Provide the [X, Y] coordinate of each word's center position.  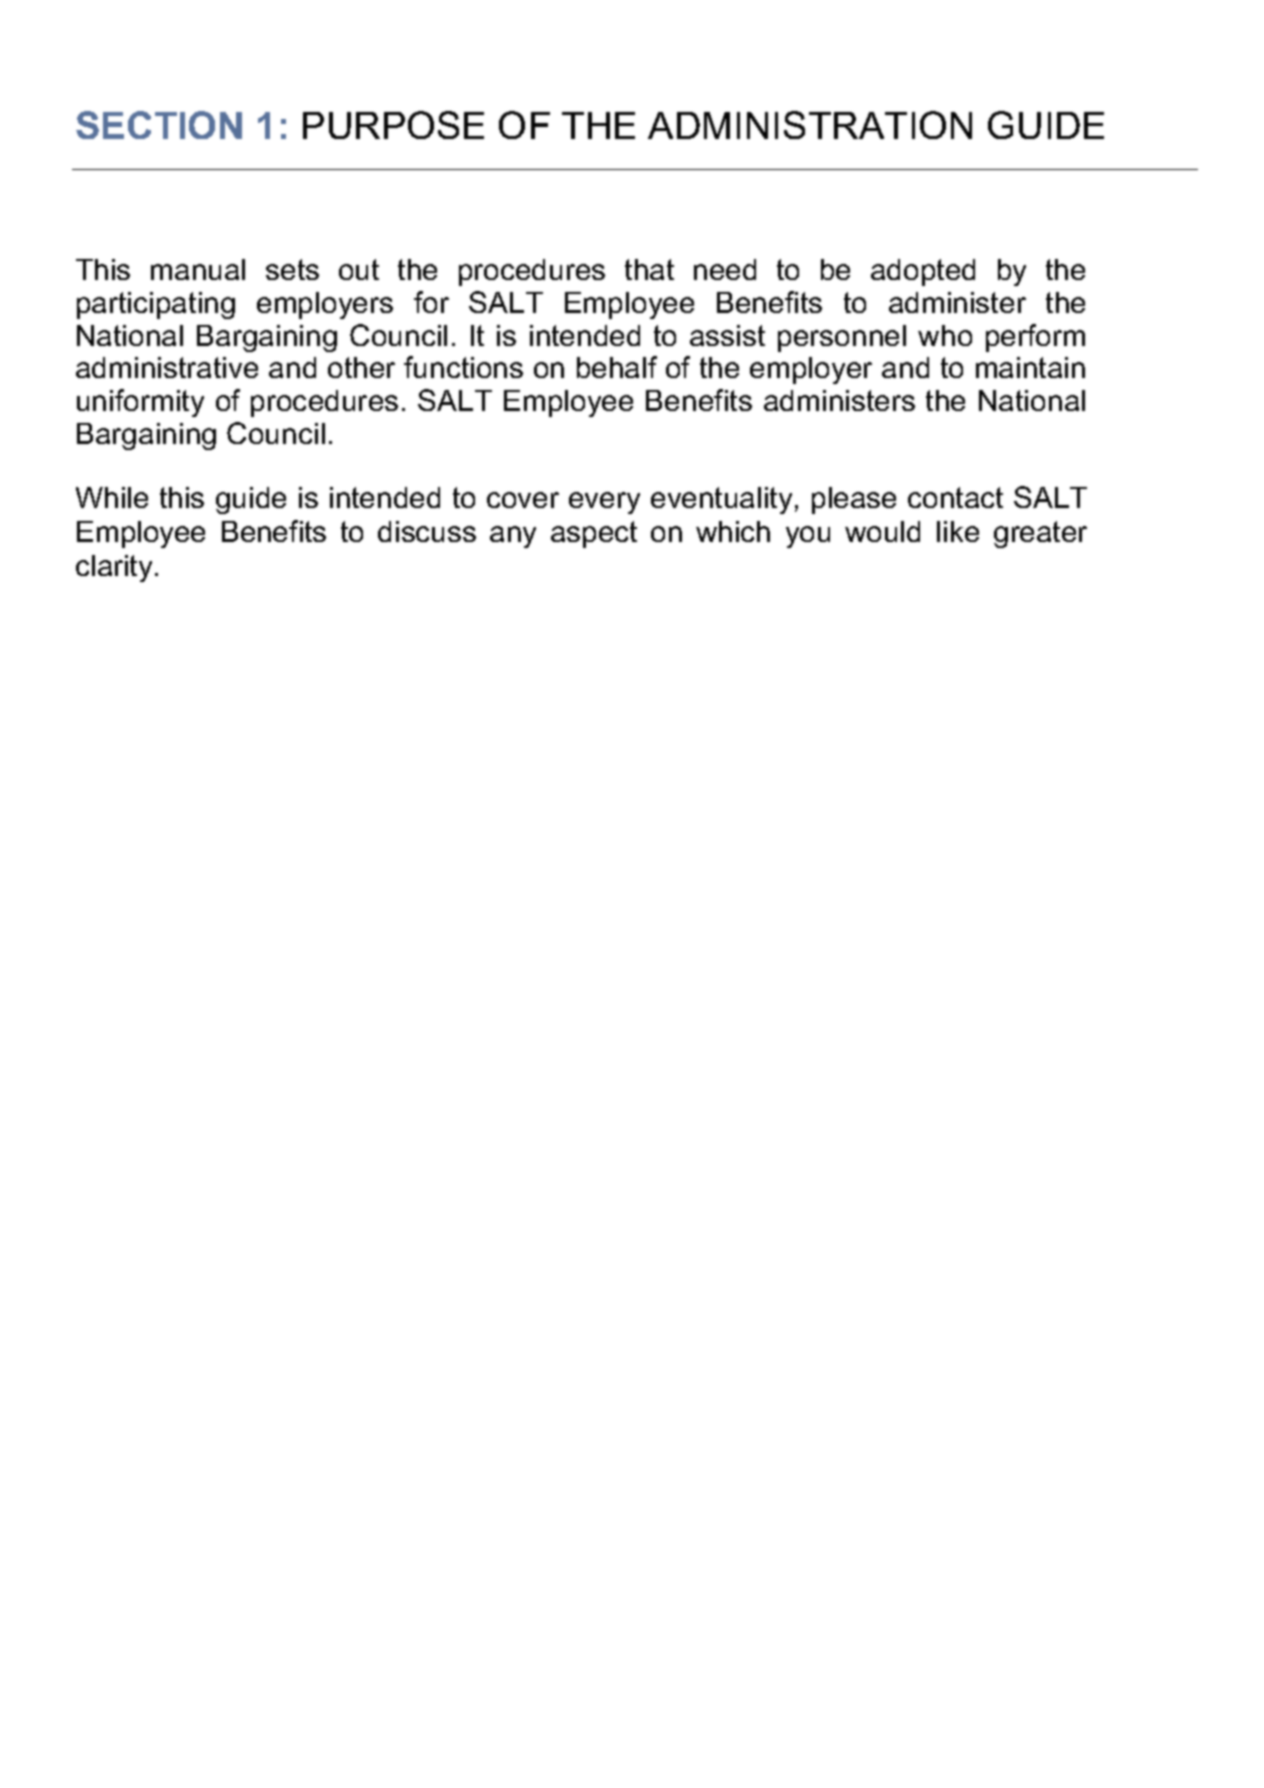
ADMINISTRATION [810, 125]
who [945, 335]
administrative [167, 367]
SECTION [159, 125]
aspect [594, 534]
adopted [923, 272]
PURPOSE [393, 125]
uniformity [140, 403]
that [649, 269]
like [958, 531]
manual [198, 269]
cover [523, 500]
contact [955, 497]
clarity [114, 568]
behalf [617, 367]
